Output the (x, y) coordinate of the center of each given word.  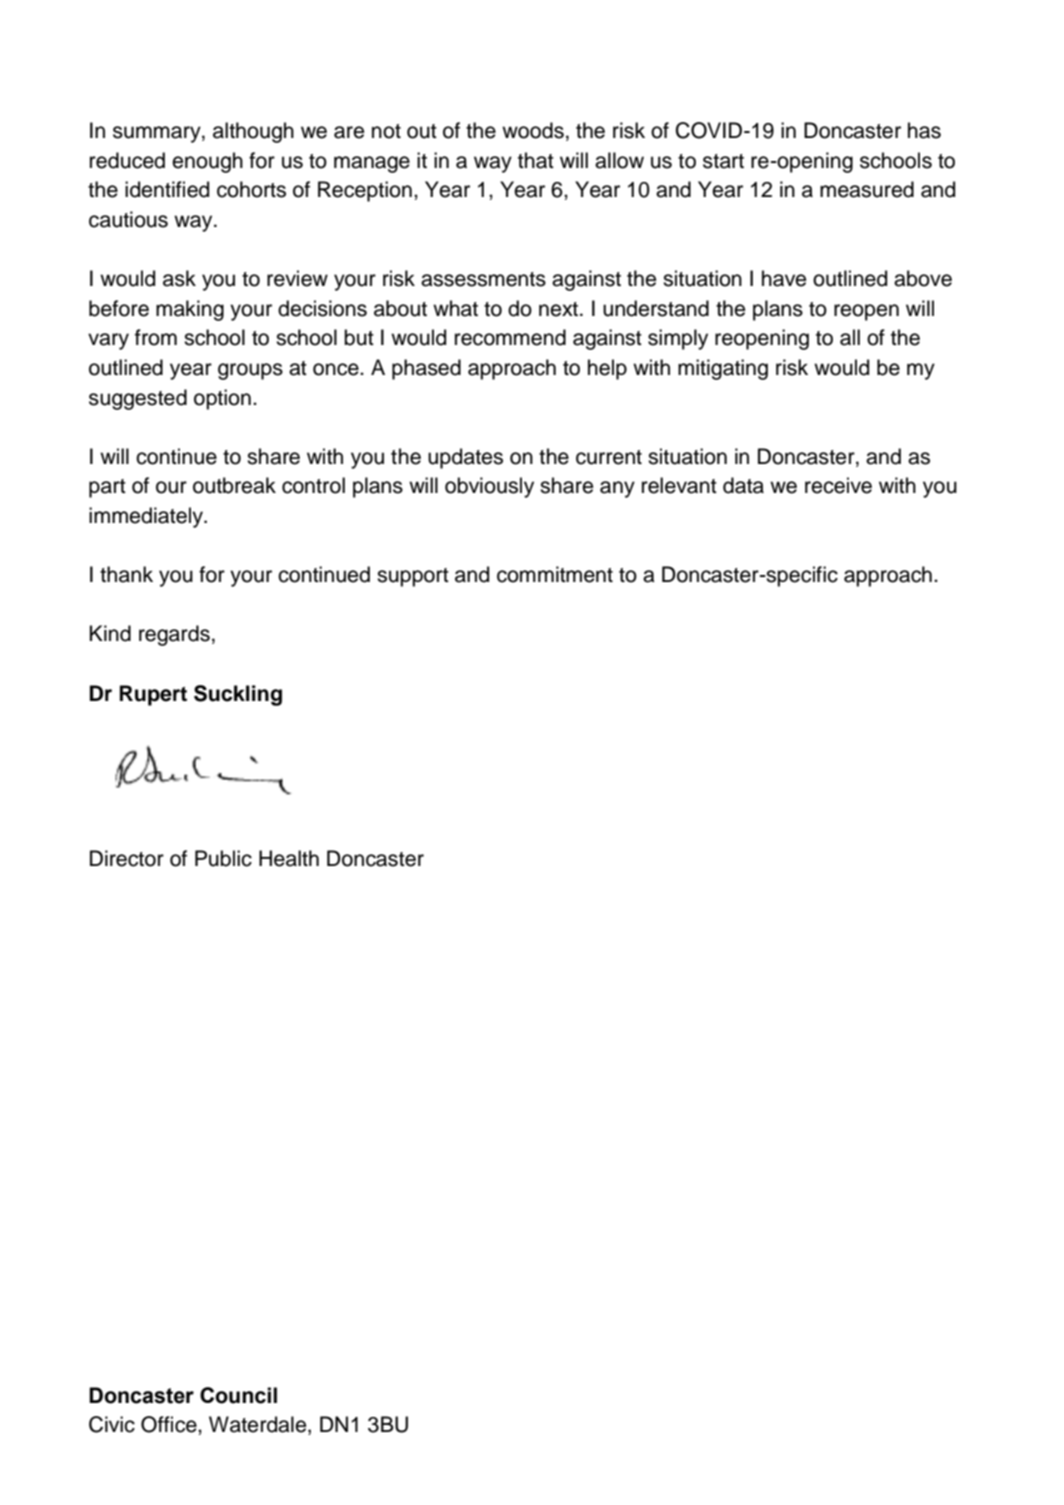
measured (867, 189)
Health (289, 858)
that (536, 160)
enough (207, 162)
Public (223, 858)
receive (838, 485)
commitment (555, 574)
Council (238, 1395)
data (743, 485)
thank (126, 574)
